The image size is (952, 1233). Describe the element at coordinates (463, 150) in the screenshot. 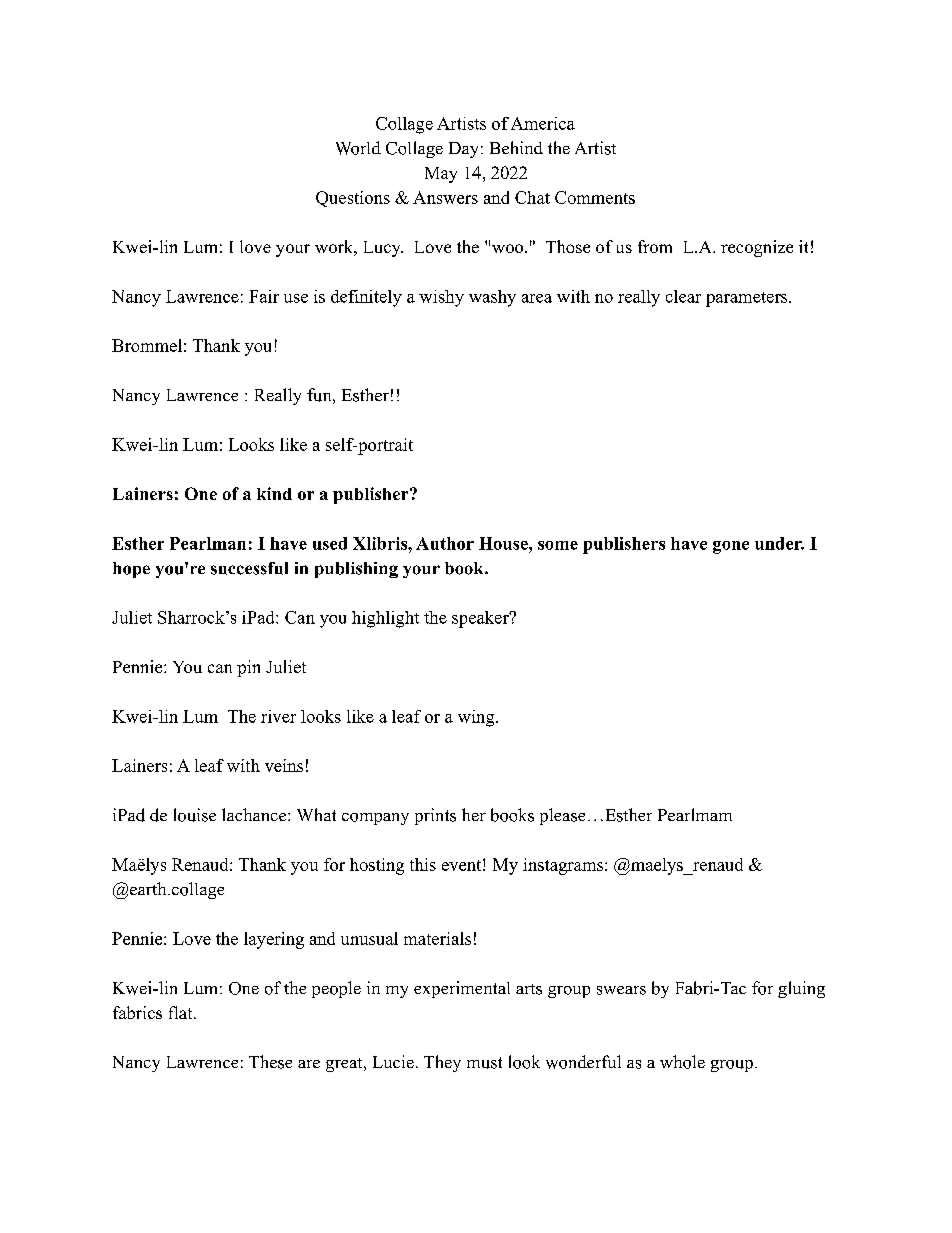

I see `Day` at that location.
